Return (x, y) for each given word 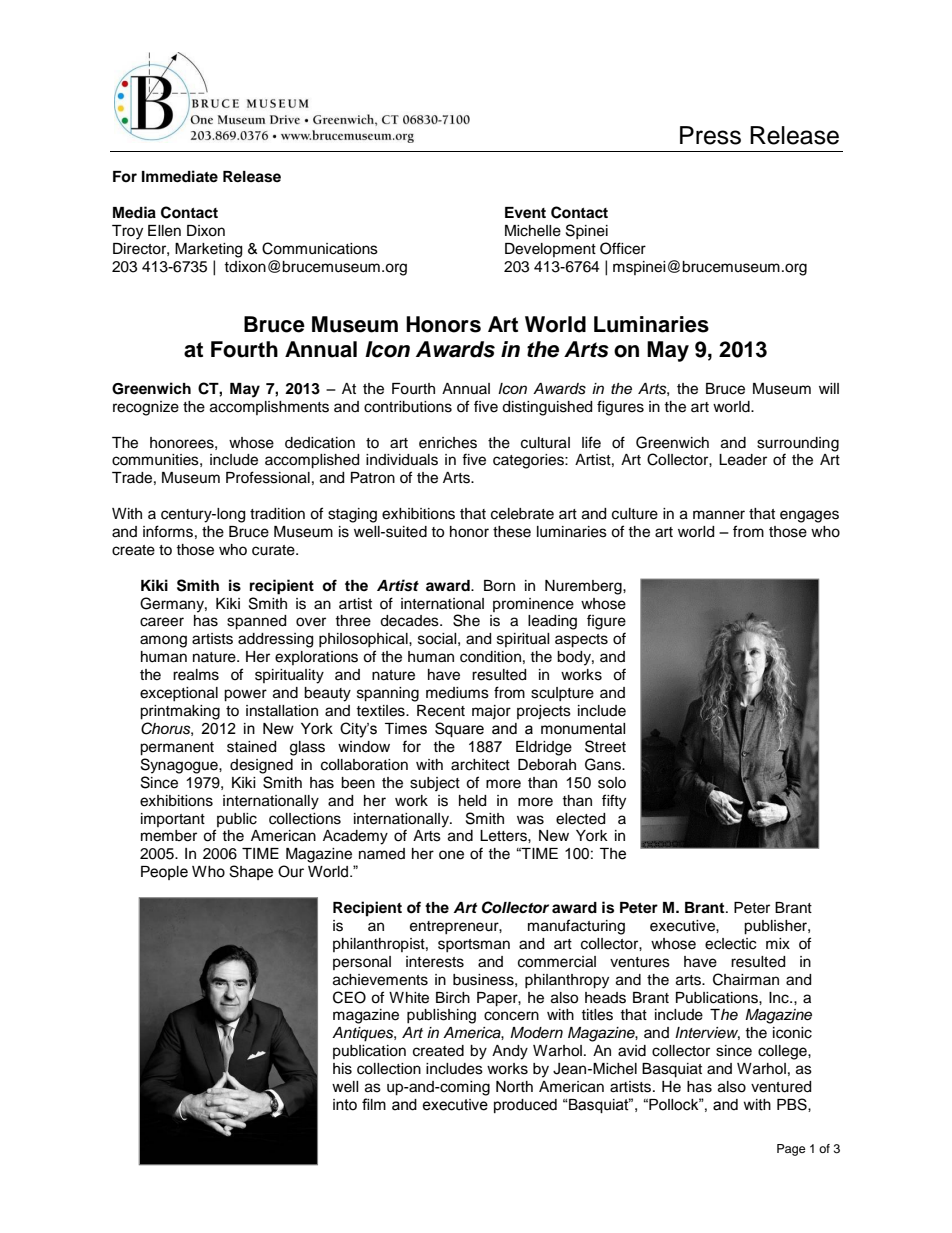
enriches (448, 443)
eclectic (730, 944)
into (345, 1105)
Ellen (164, 231)
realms (196, 675)
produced (525, 1106)
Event (525, 213)
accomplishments (269, 408)
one (451, 855)
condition (490, 657)
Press (710, 135)
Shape (251, 872)
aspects (581, 641)
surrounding (798, 444)
